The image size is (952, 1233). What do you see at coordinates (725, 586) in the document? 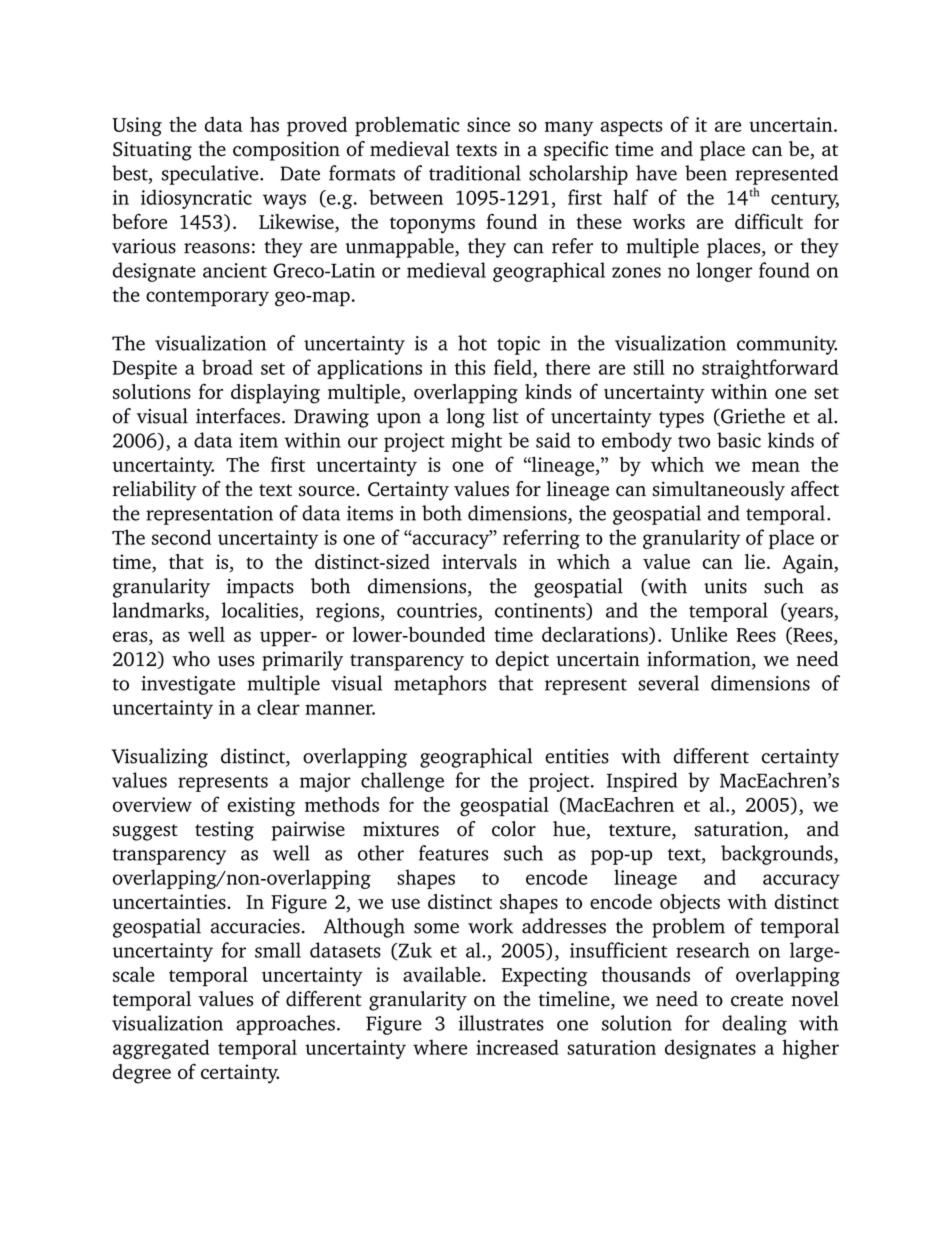
I see `units` at bounding box center [725, 586].
